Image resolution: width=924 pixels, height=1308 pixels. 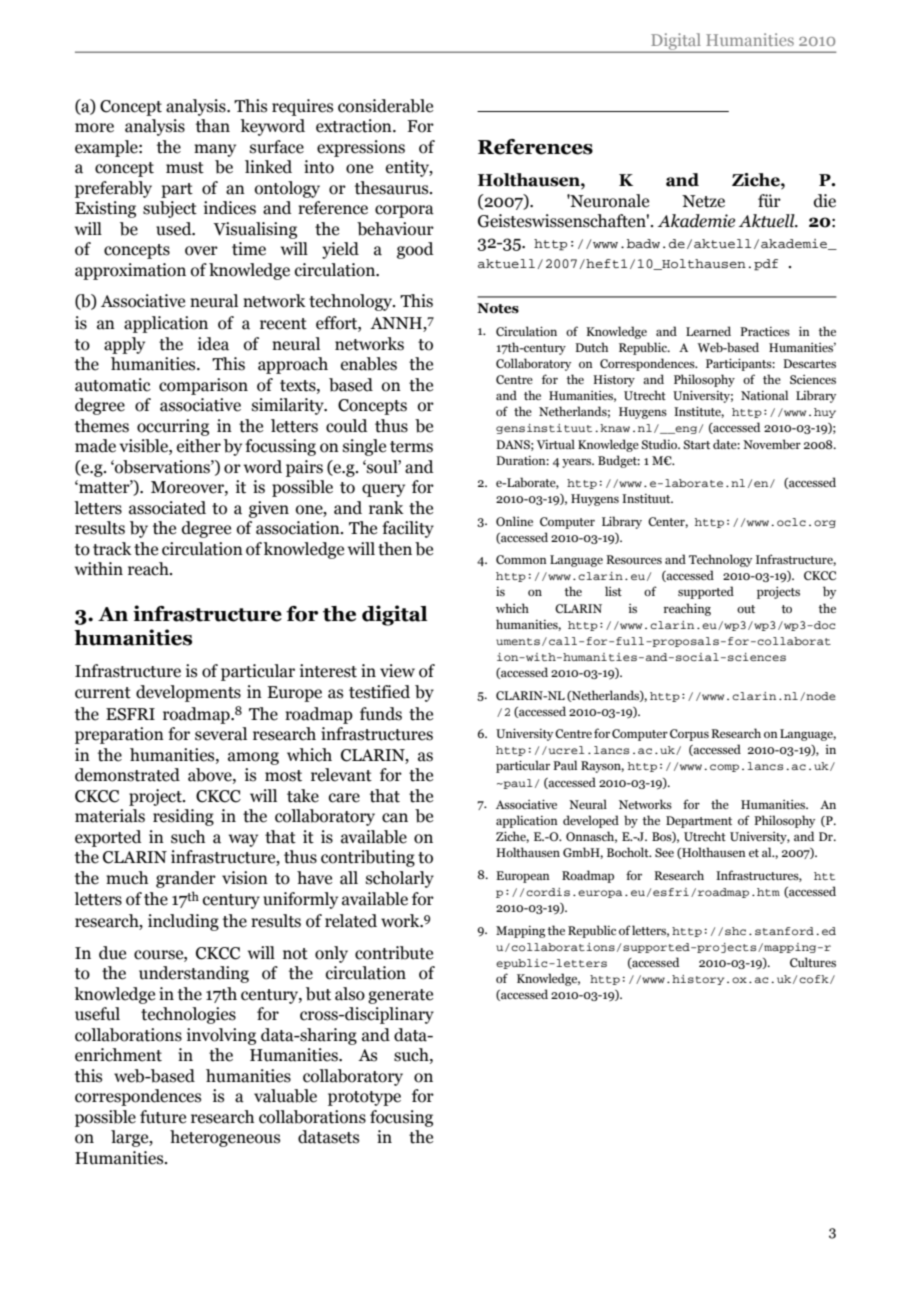 What do you see at coordinates (381, 714) in the image?
I see `funds` at bounding box center [381, 714].
